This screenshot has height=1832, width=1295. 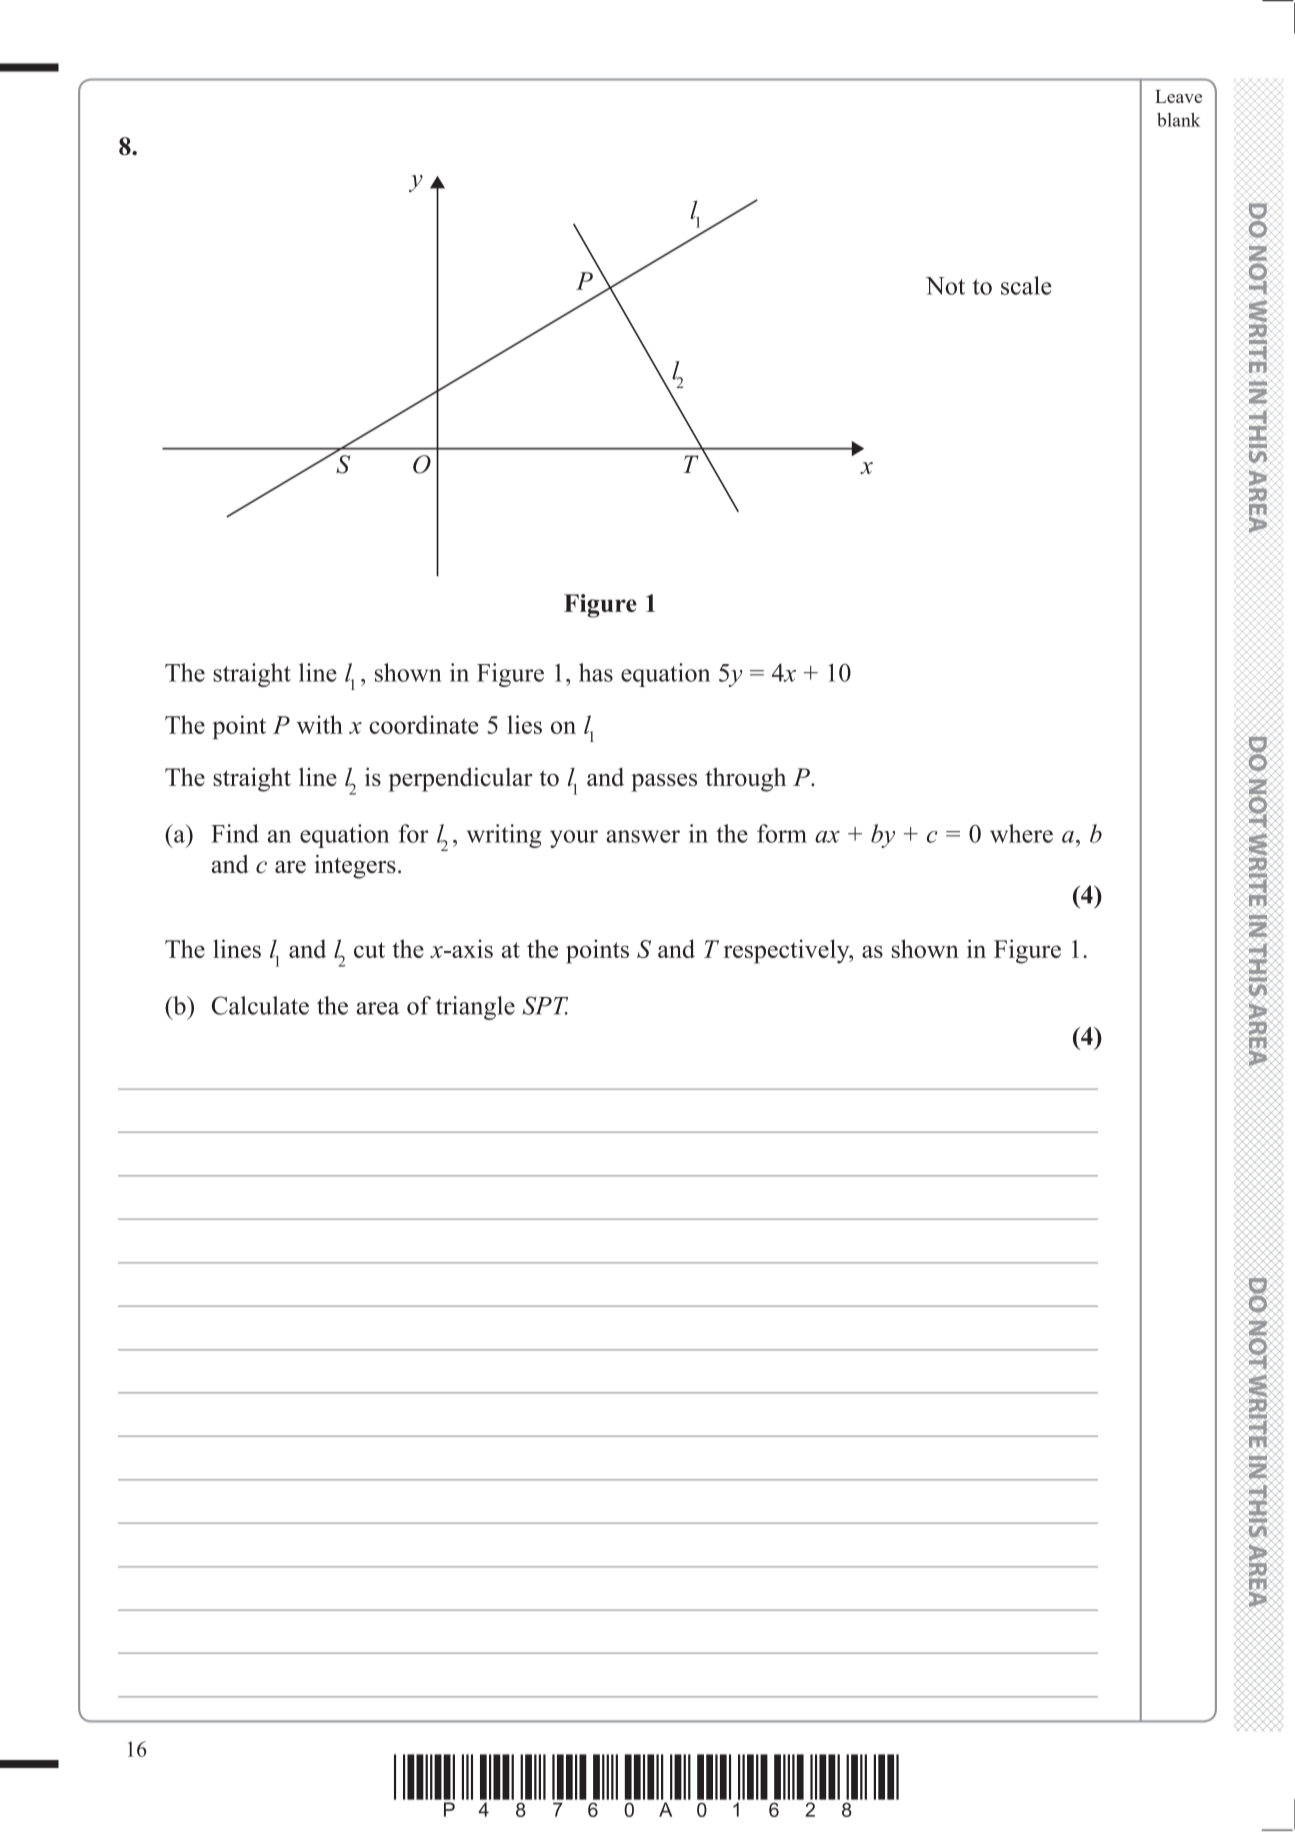 I want to click on through, so click(x=745, y=779).
